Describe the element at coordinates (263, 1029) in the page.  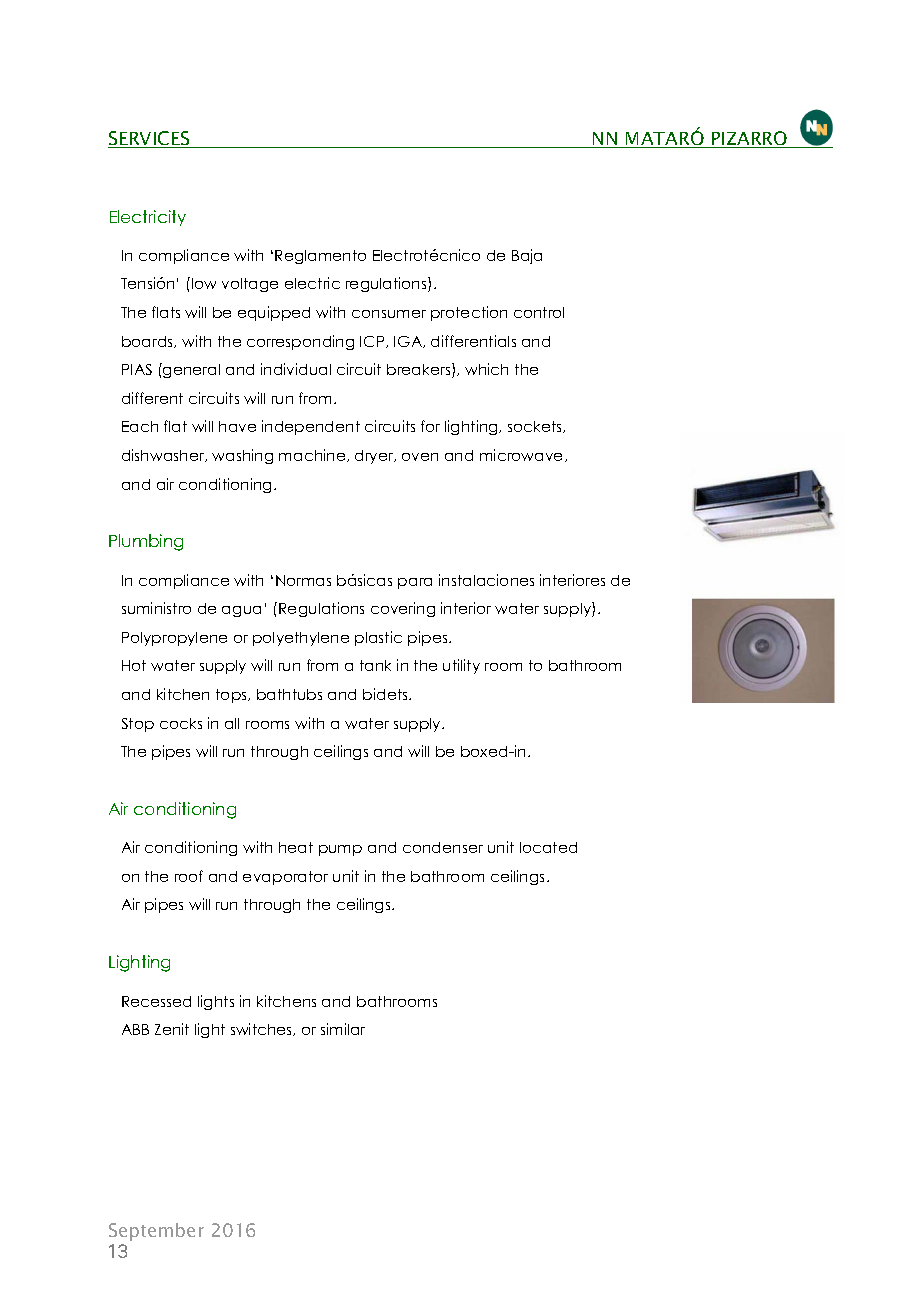
I see `switches` at that location.
